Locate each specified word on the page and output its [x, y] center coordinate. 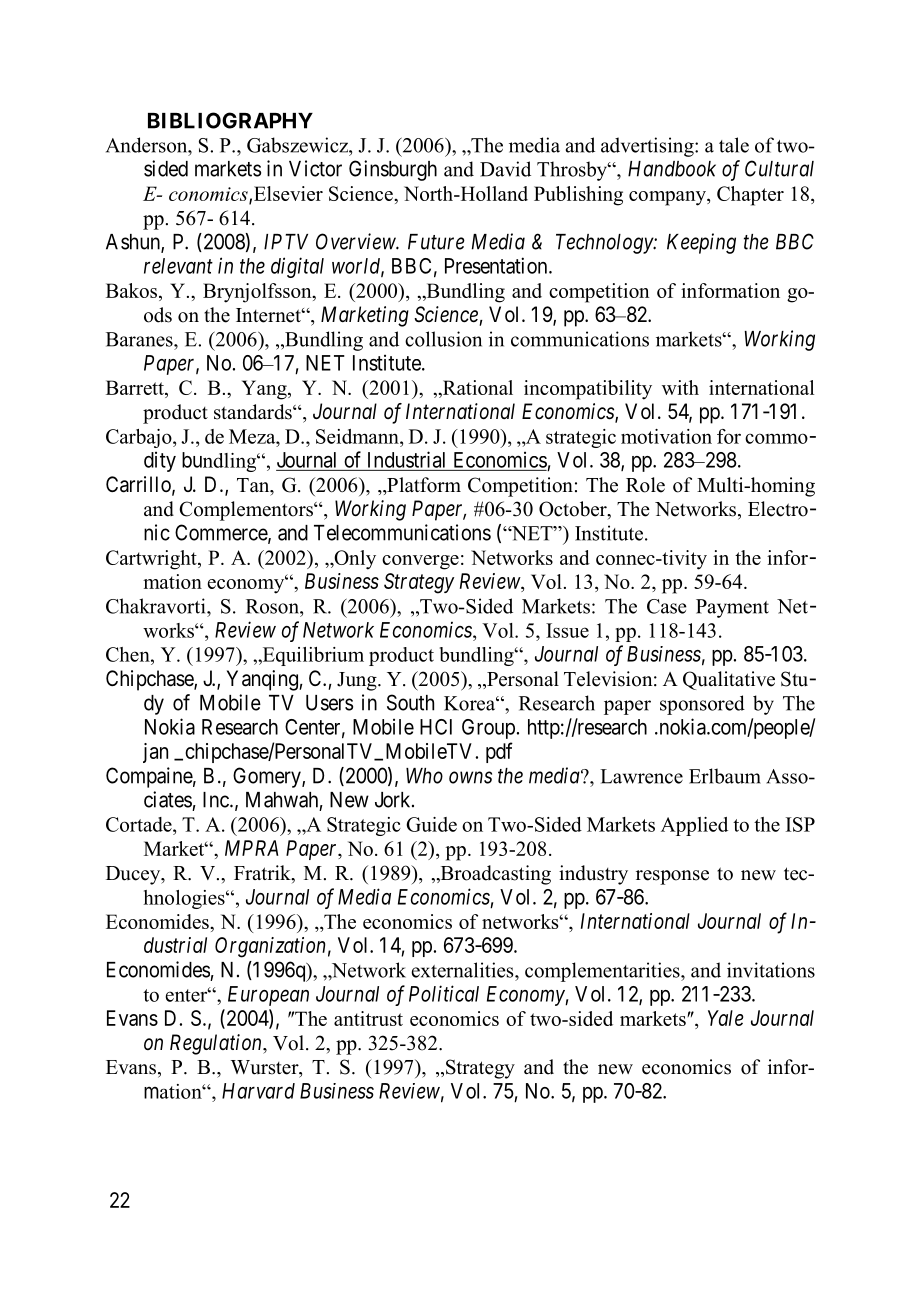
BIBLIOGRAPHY [230, 120]
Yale [725, 1018]
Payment [732, 608]
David [505, 169]
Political [444, 993]
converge [420, 562]
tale [734, 145]
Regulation [217, 1044]
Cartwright [152, 560]
